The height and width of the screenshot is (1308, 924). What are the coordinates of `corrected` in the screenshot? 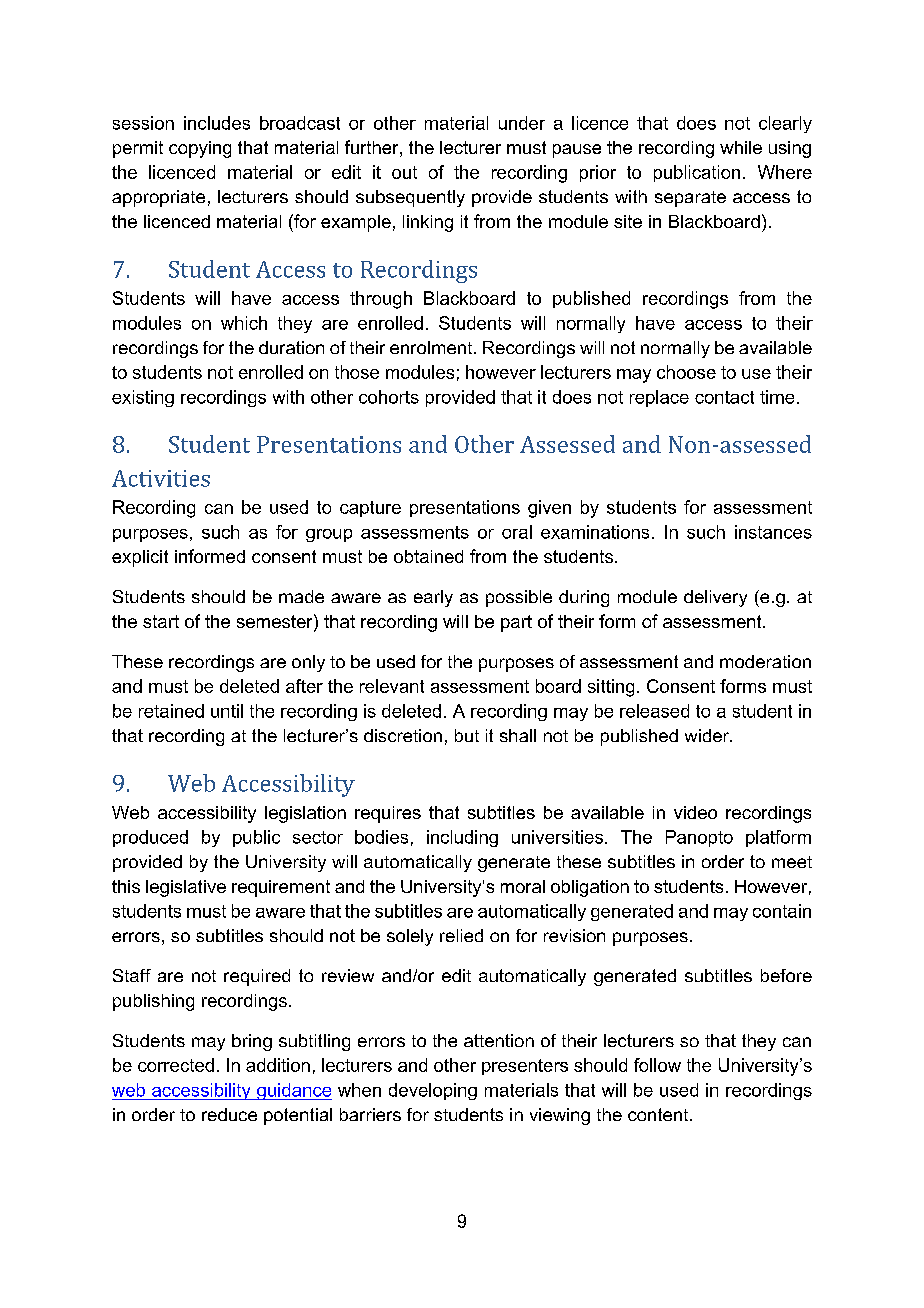 It's located at (176, 1065).
